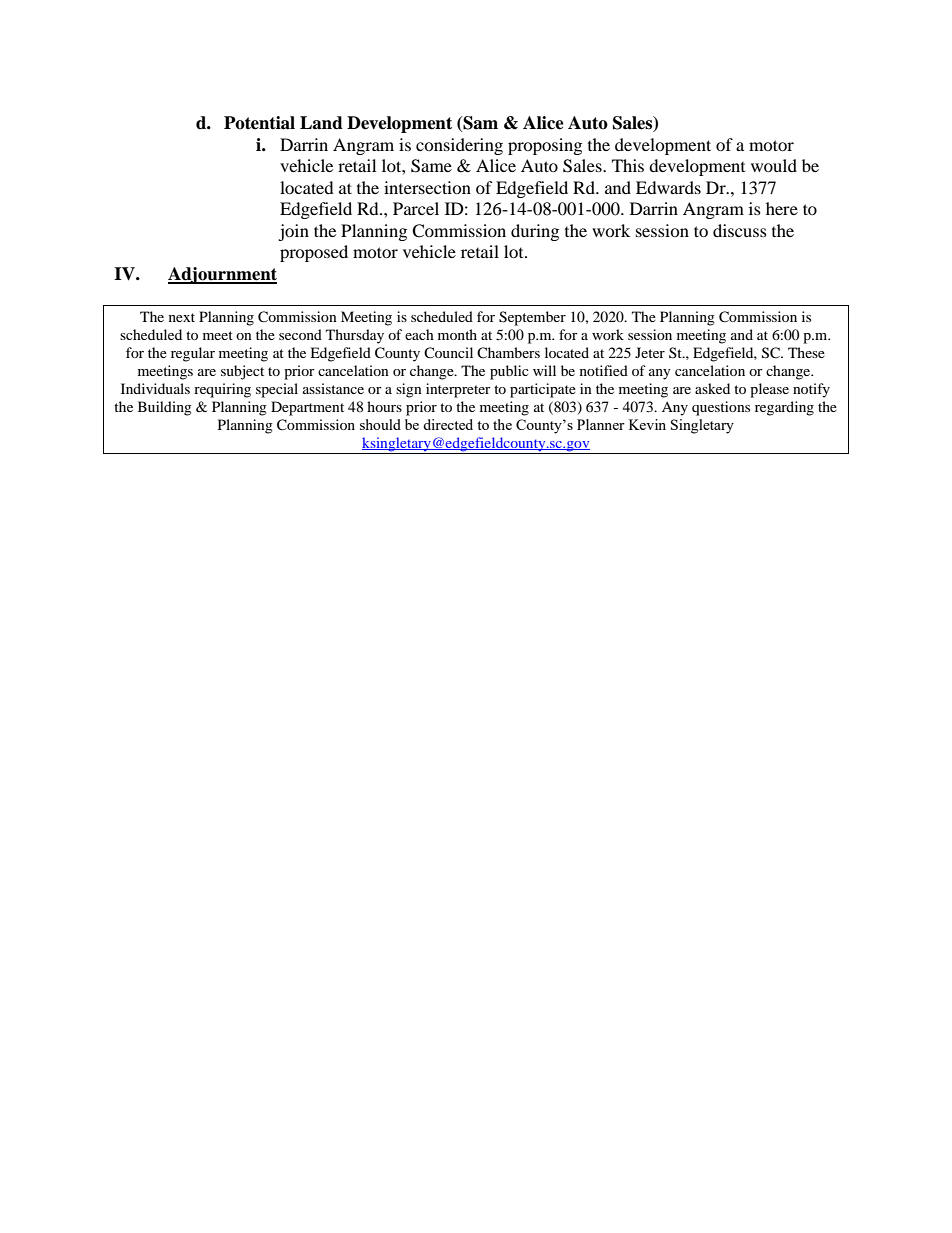  Describe the element at coordinates (259, 123) in the screenshot. I see `Potential` at that location.
